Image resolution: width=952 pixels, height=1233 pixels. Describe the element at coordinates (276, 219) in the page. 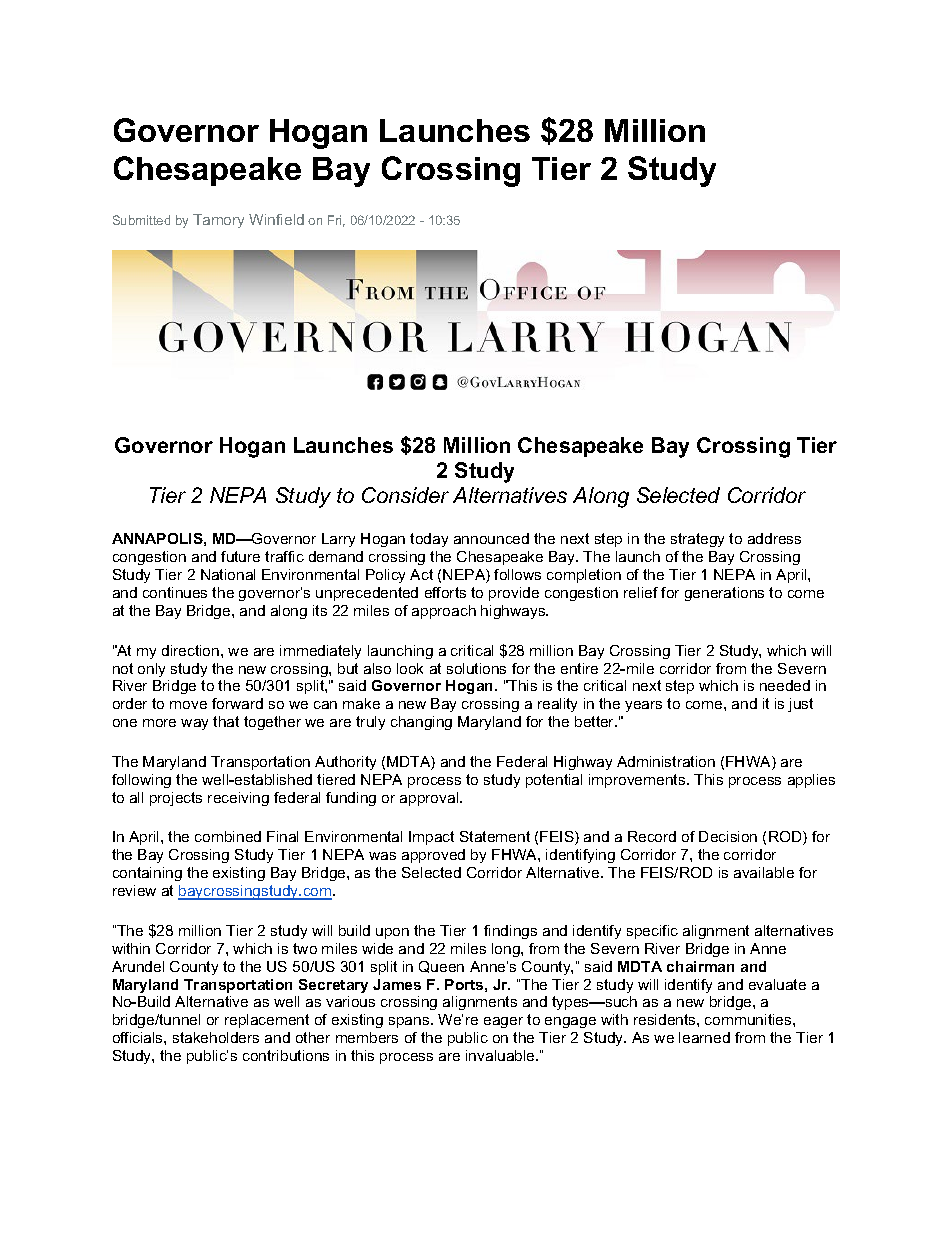

I see `Winfield` at that location.
